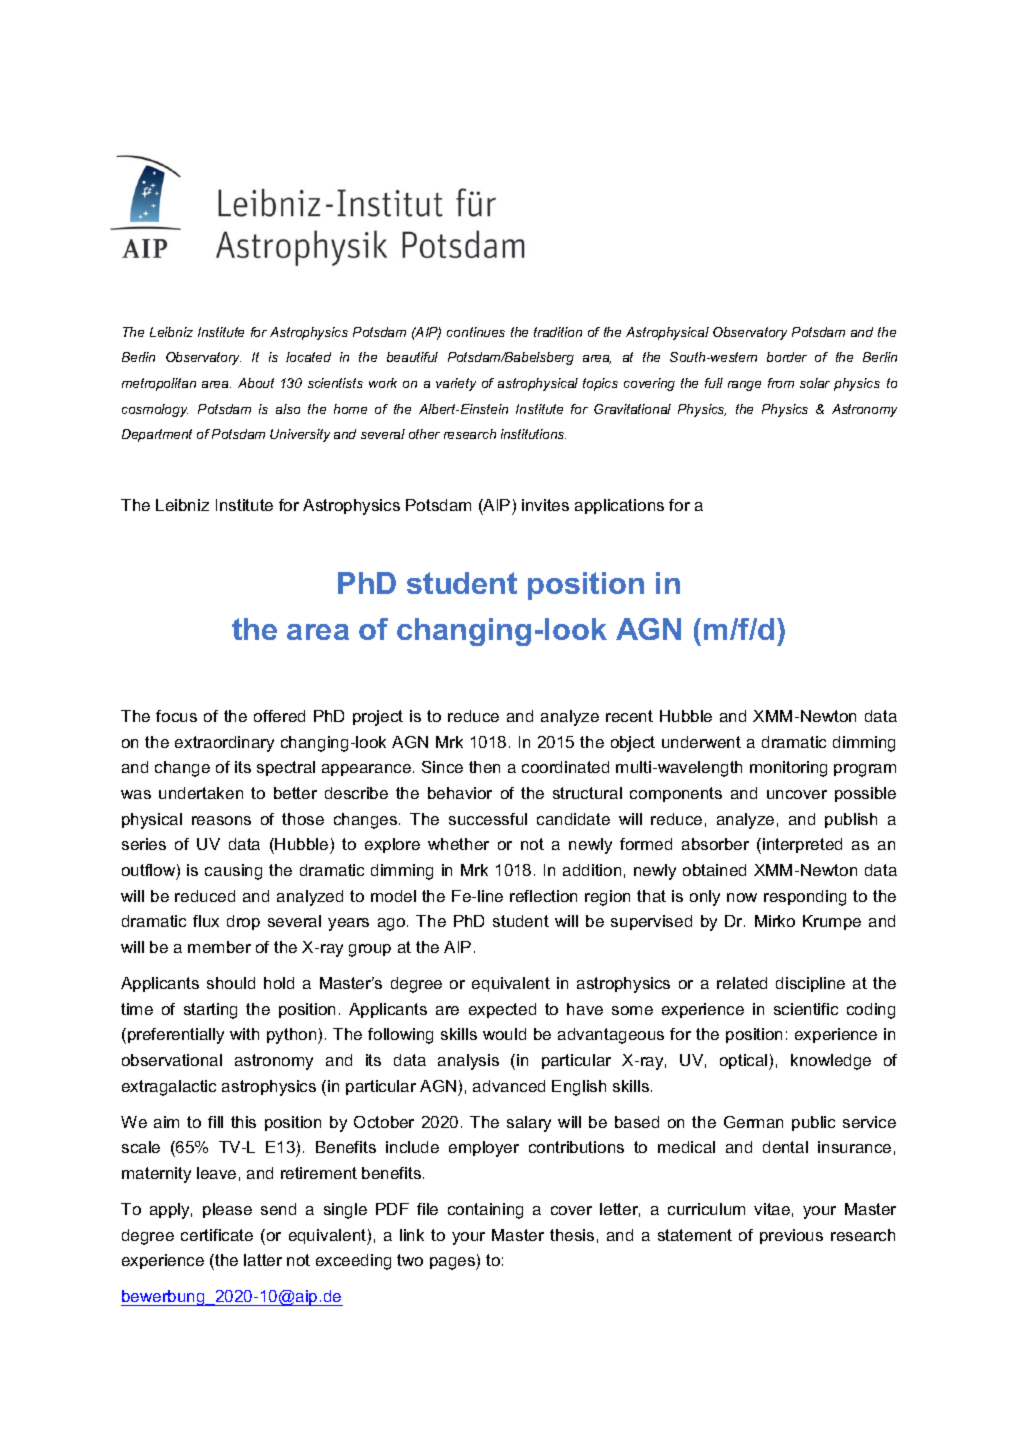 The image size is (1019, 1441). Describe the element at coordinates (787, 357) in the screenshot. I see `border` at that location.
